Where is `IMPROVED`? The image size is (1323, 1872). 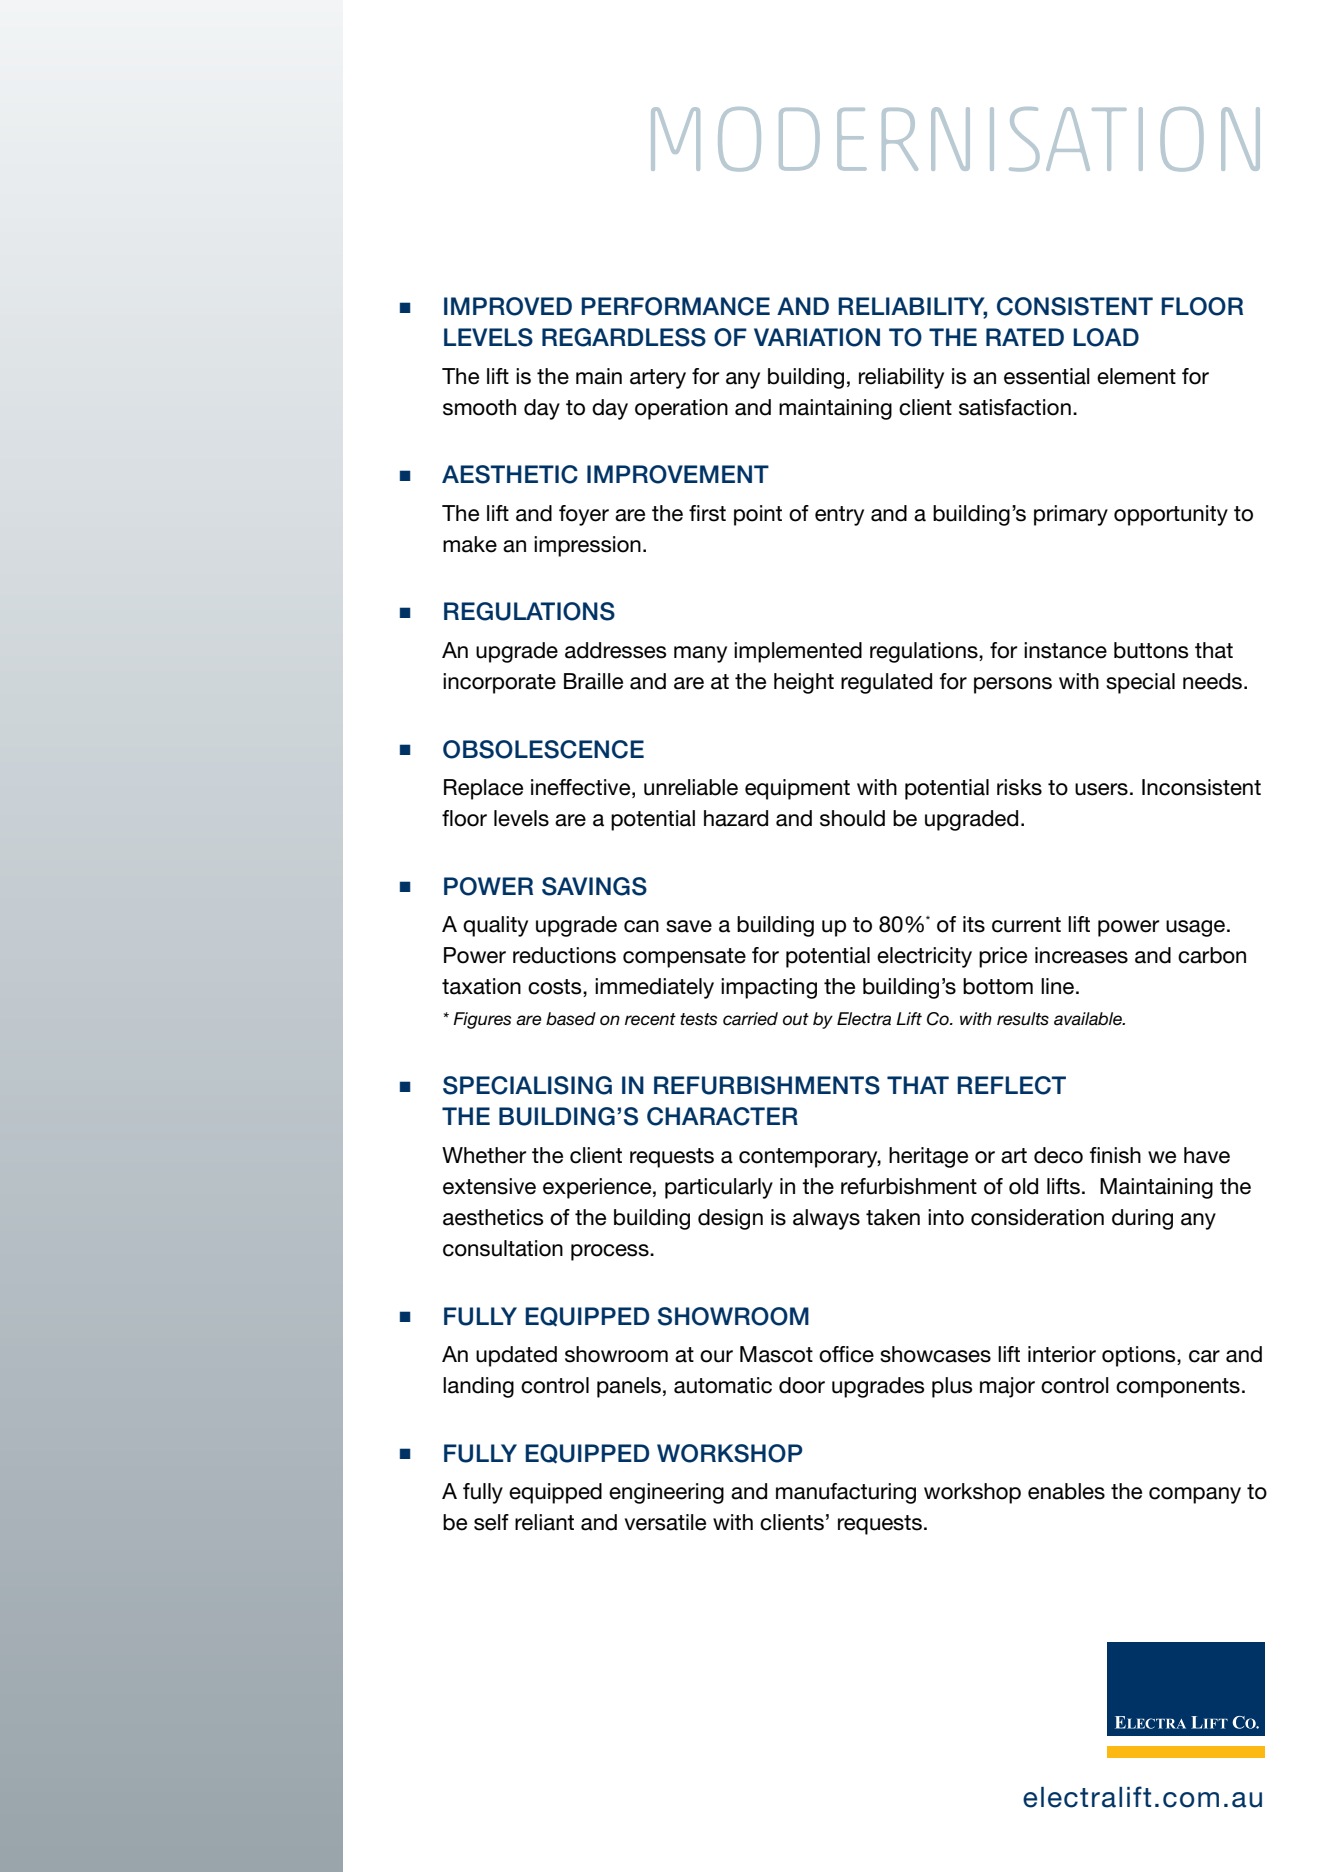
IMPROVED is located at coordinates (508, 306).
